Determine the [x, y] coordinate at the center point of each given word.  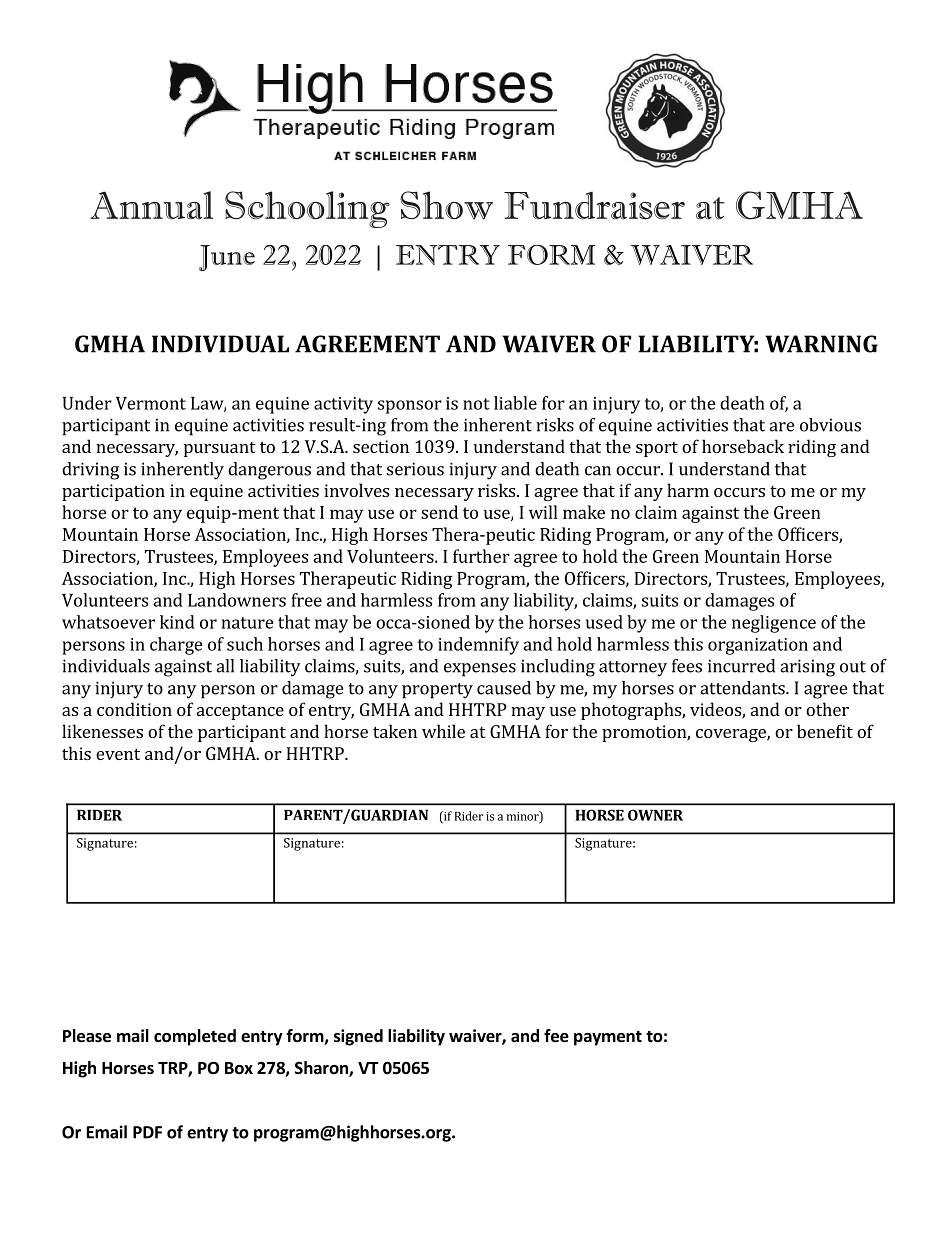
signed [358, 1037]
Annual [151, 205]
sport [657, 449]
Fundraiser [594, 206]
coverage [732, 735]
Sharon [322, 1069]
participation [113, 492]
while [443, 731]
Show [446, 205]
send [439, 512]
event [118, 754]
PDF [147, 1132]
